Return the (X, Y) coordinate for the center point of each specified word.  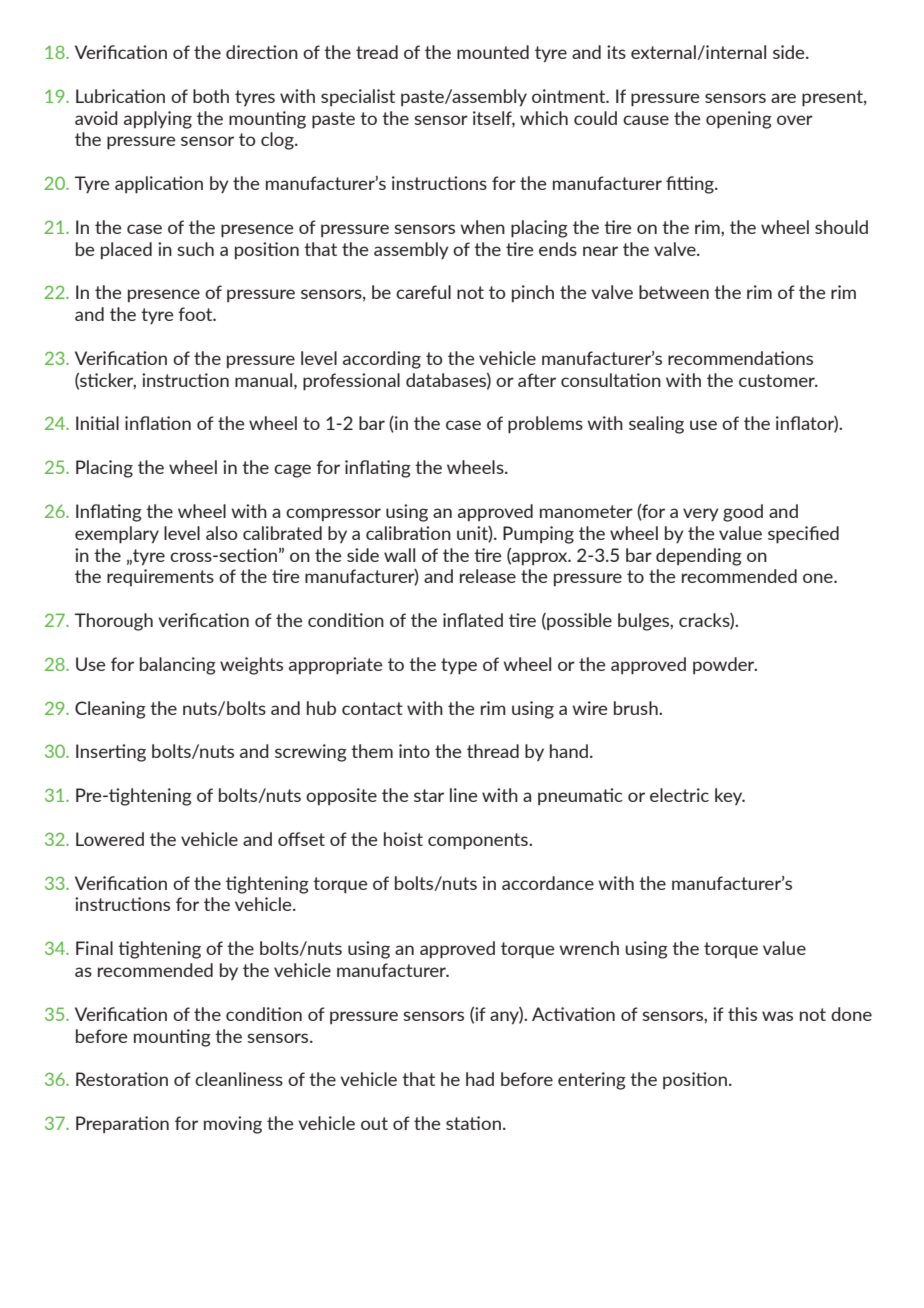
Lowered (110, 839)
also (221, 533)
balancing (178, 666)
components (479, 841)
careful (423, 292)
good (743, 513)
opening (739, 120)
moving (233, 1125)
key (730, 796)
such (195, 249)
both (211, 96)
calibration (408, 533)
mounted (493, 52)
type (459, 666)
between (674, 292)
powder (725, 665)
